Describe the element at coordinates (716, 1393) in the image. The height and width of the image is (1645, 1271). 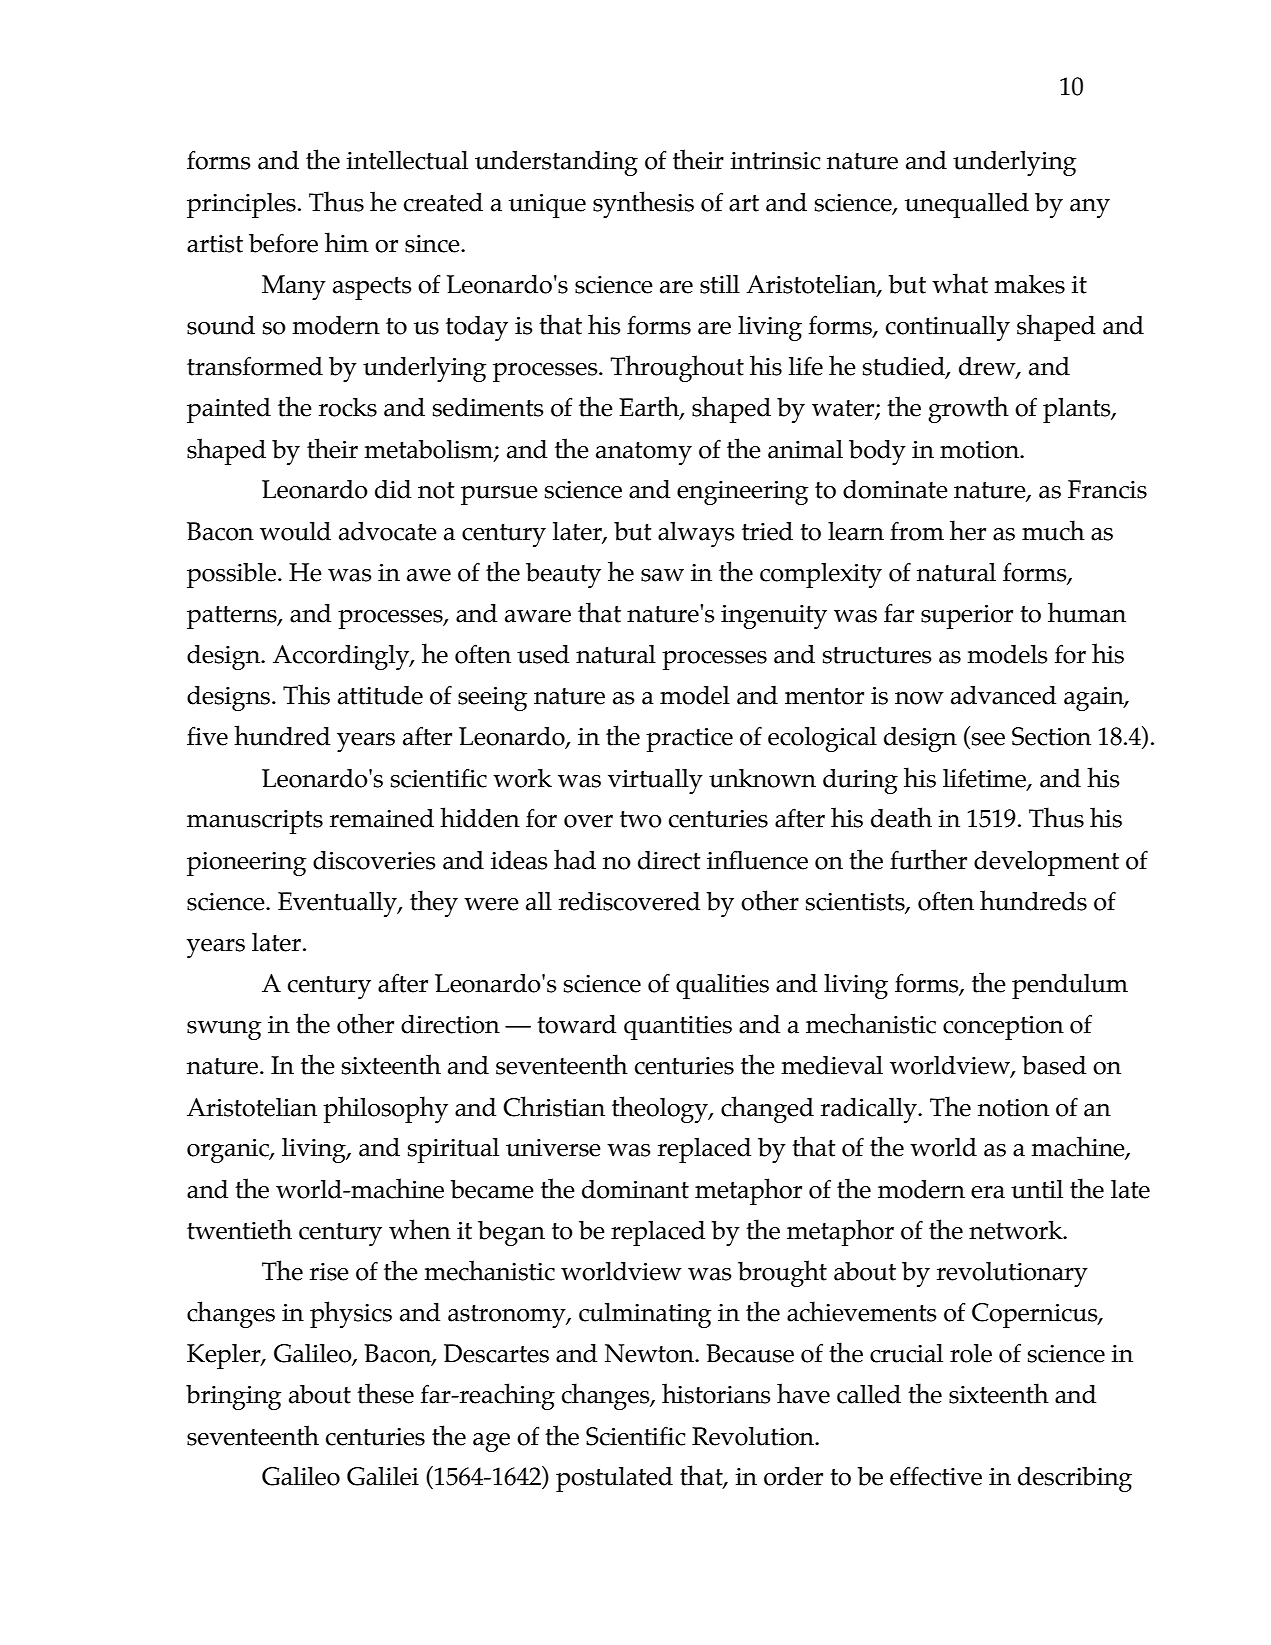
I see `historians` at that location.
